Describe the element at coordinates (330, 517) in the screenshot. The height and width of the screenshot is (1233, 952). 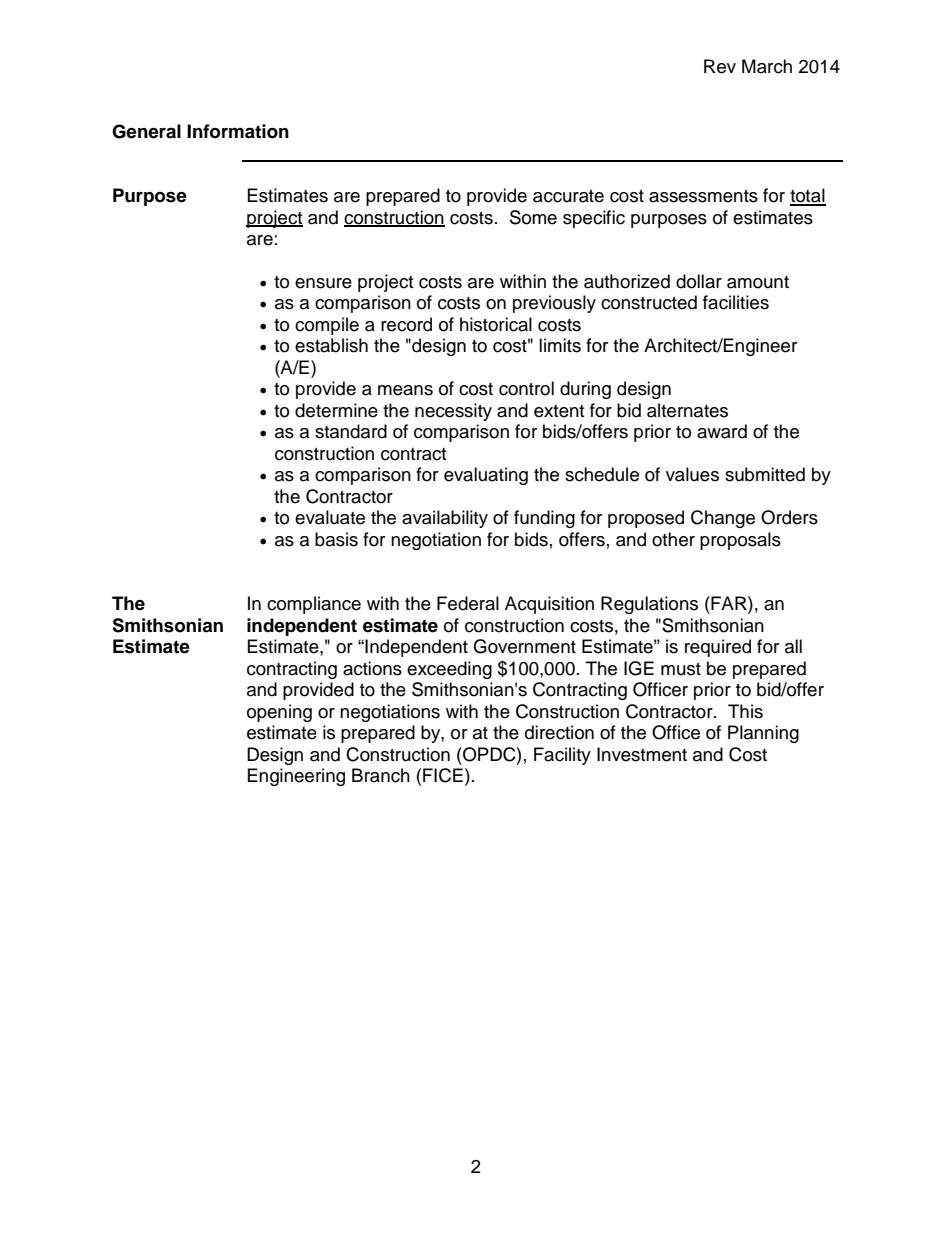
I see `evaluate` at that location.
